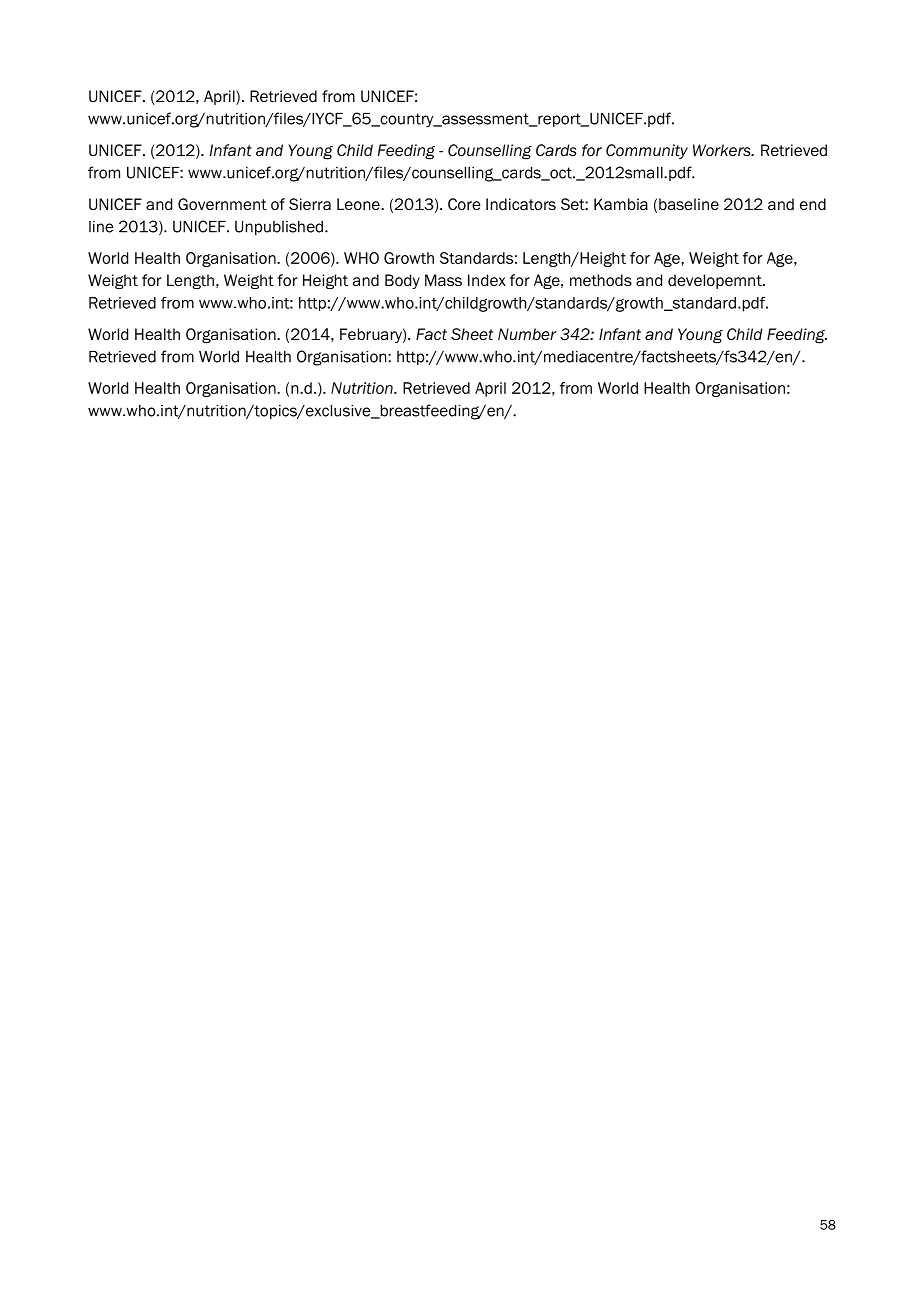 The width and height of the image is (924, 1308). I want to click on Number, so click(527, 334).
